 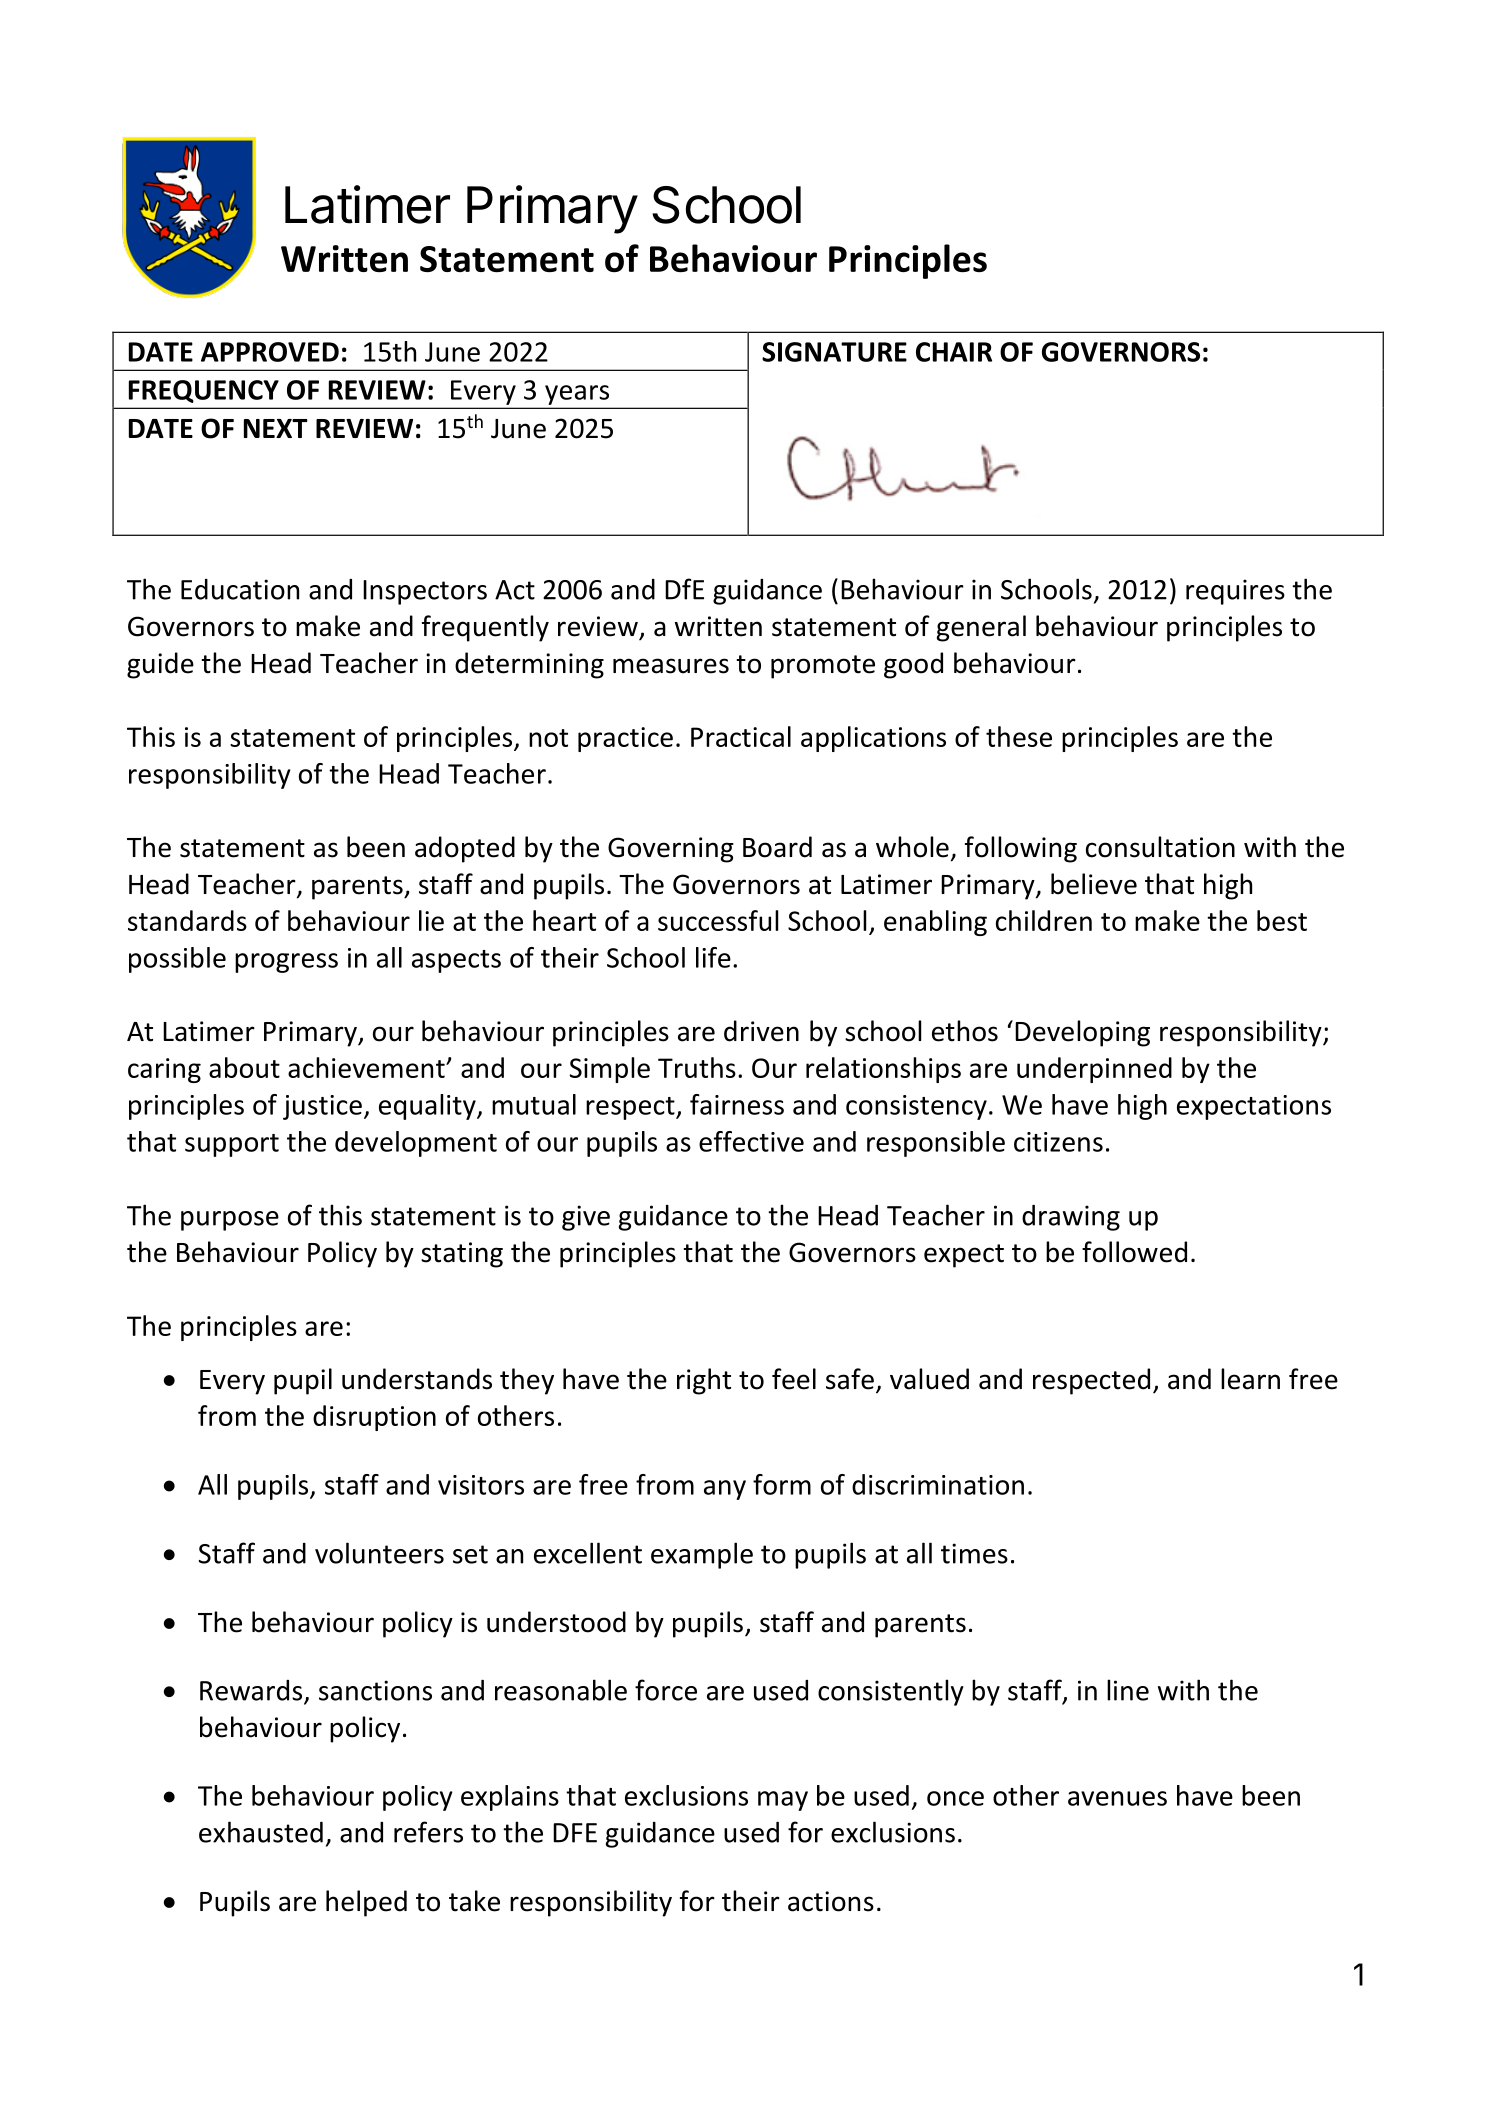 I want to click on may, so click(x=783, y=1801).
